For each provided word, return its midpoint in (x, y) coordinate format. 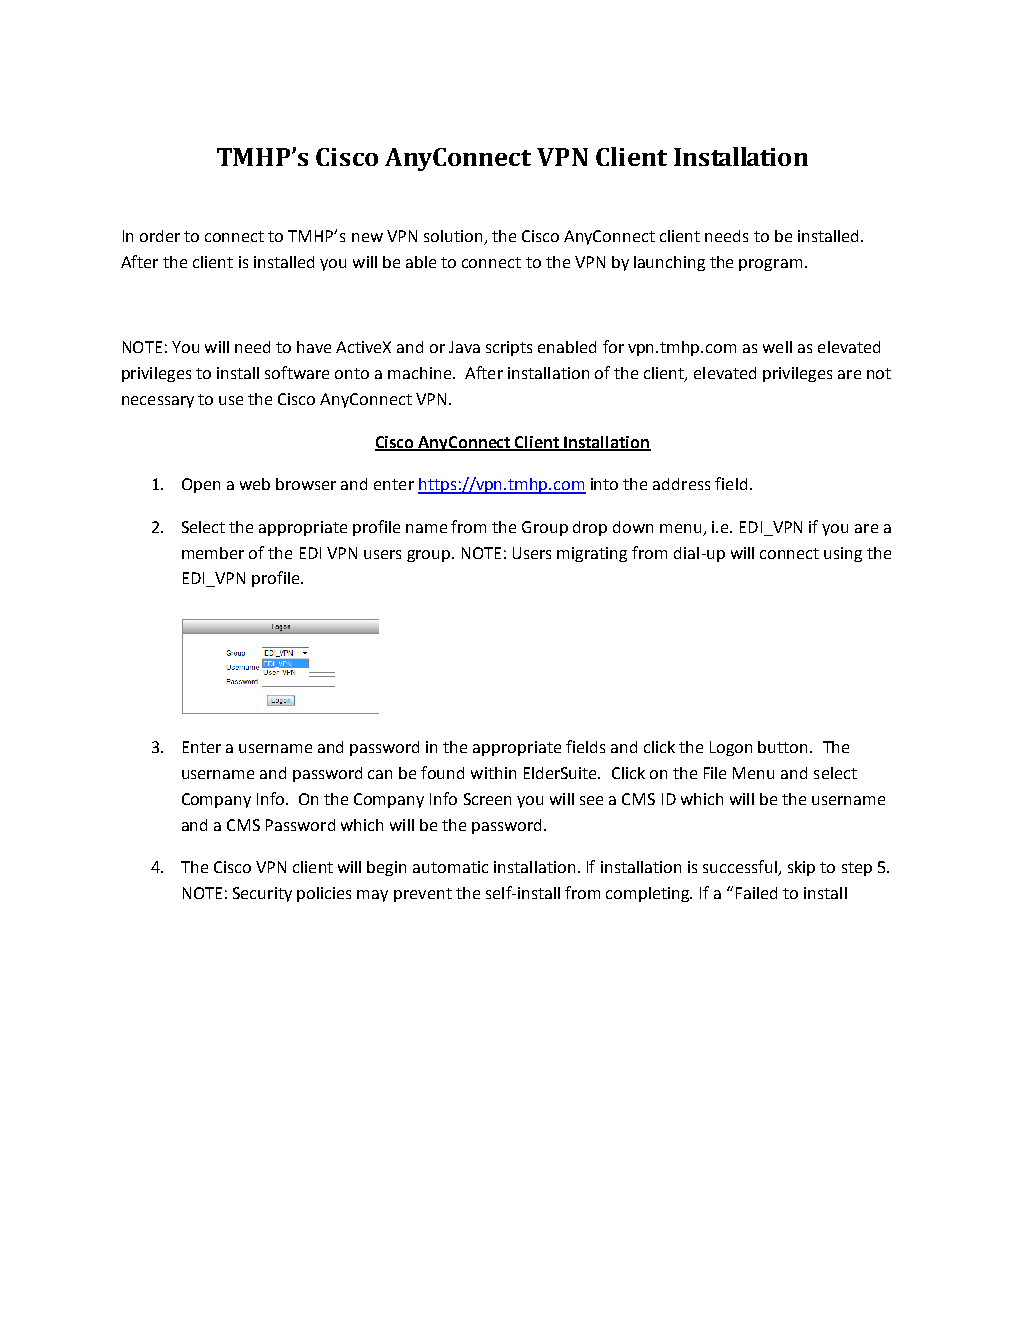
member (213, 553)
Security (262, 894)
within (493, 773)
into (604, 484)
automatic (450, 867)
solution (454, 237)
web (255, 484)
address (681, 484)
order (160, 236)
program (770, 265)
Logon (731, 748)
